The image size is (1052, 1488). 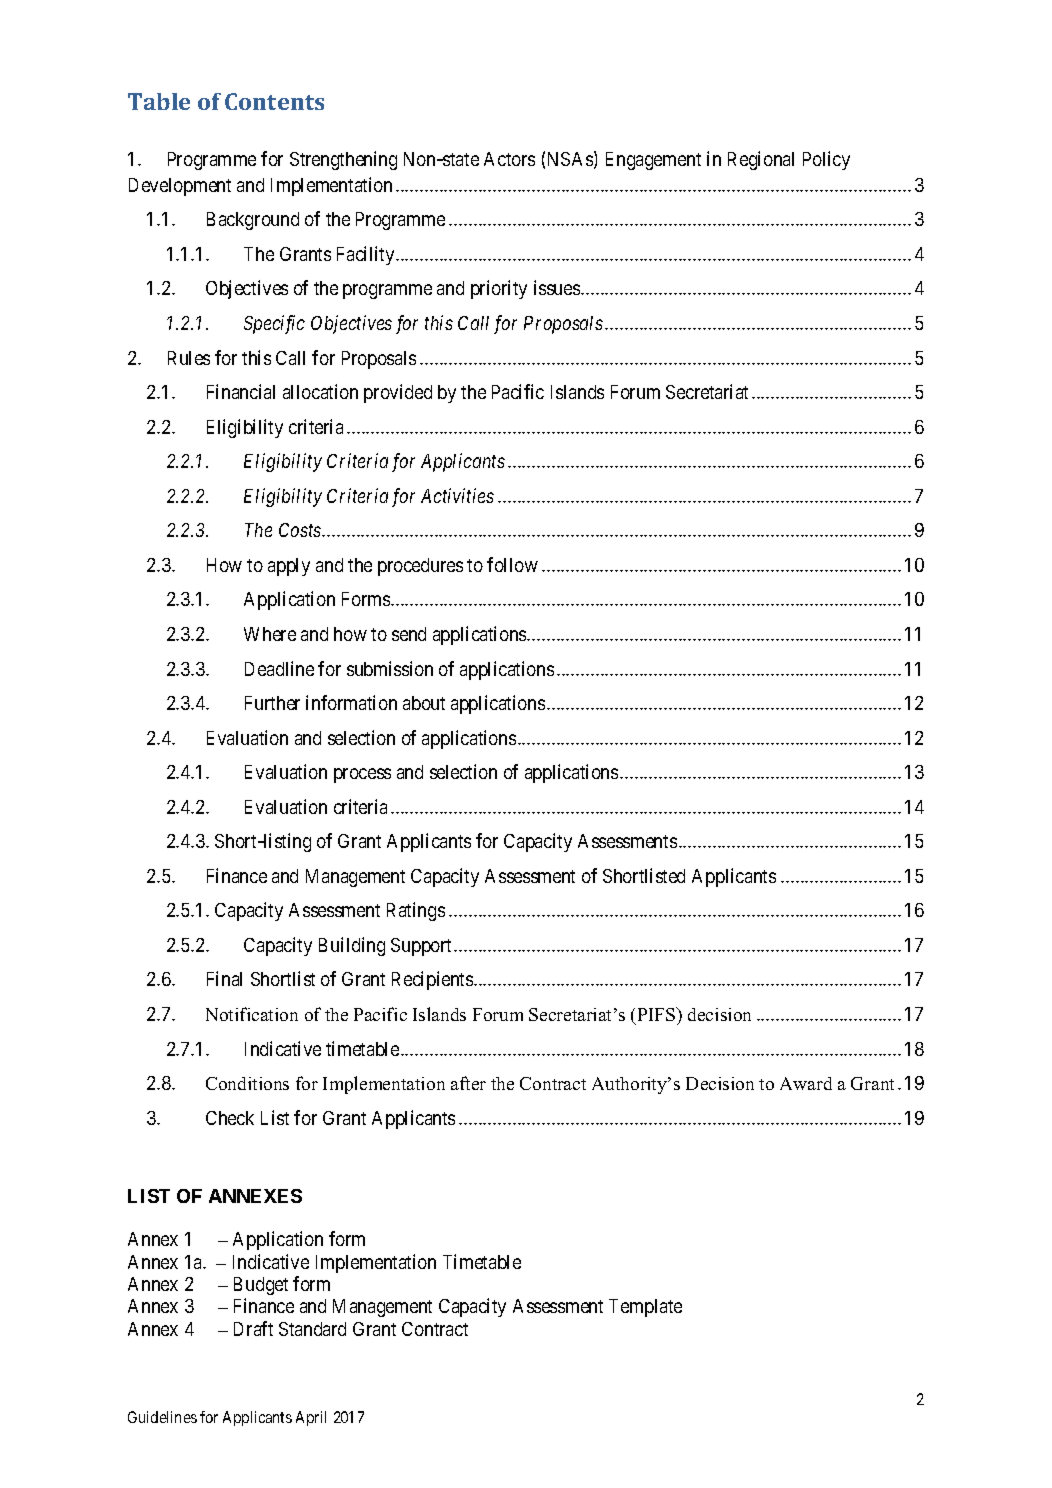 I want to click on Further, so click(x=272, y=703).
